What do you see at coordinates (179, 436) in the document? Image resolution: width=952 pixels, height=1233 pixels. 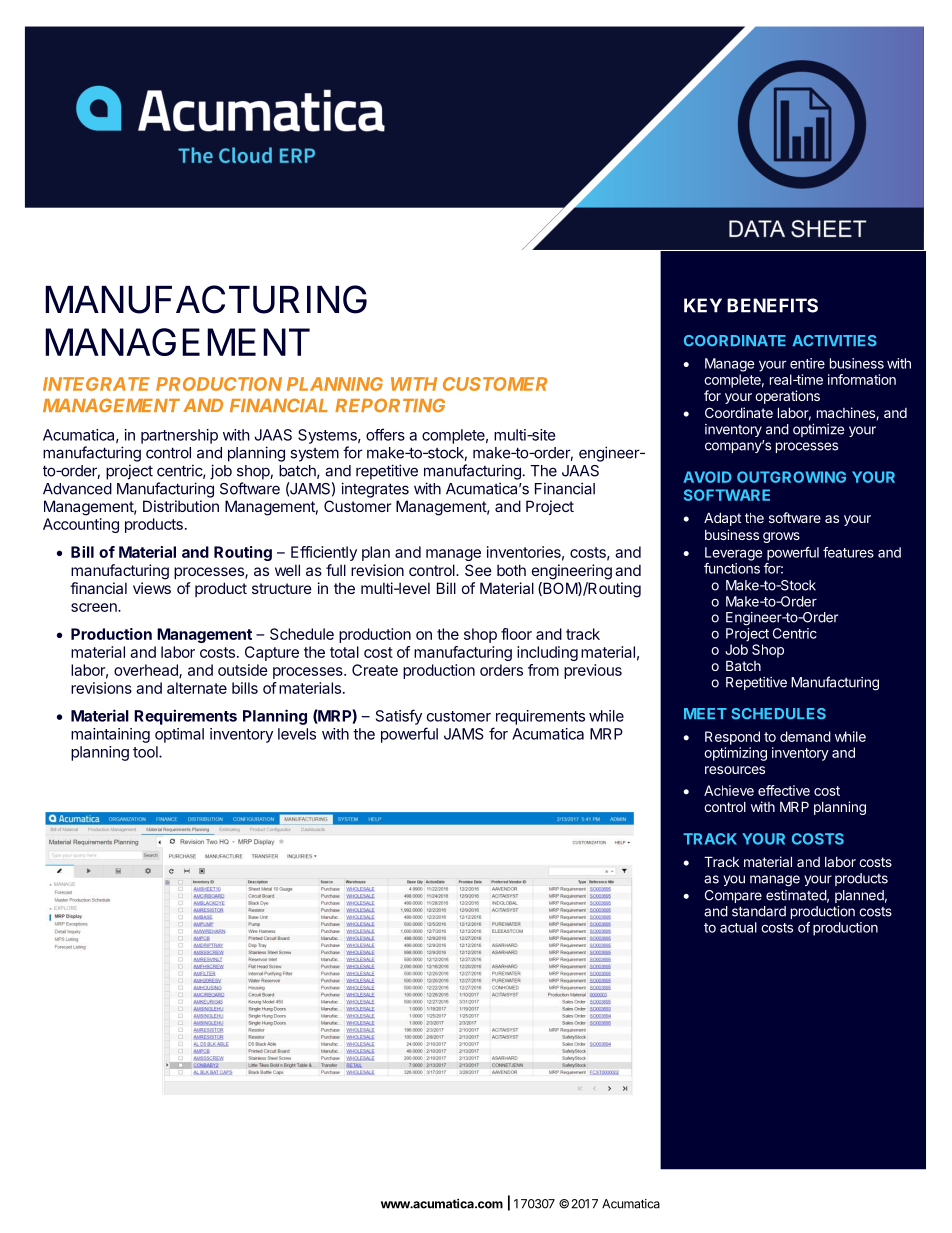 I see `partnership` at bounding box center [179, 436].
